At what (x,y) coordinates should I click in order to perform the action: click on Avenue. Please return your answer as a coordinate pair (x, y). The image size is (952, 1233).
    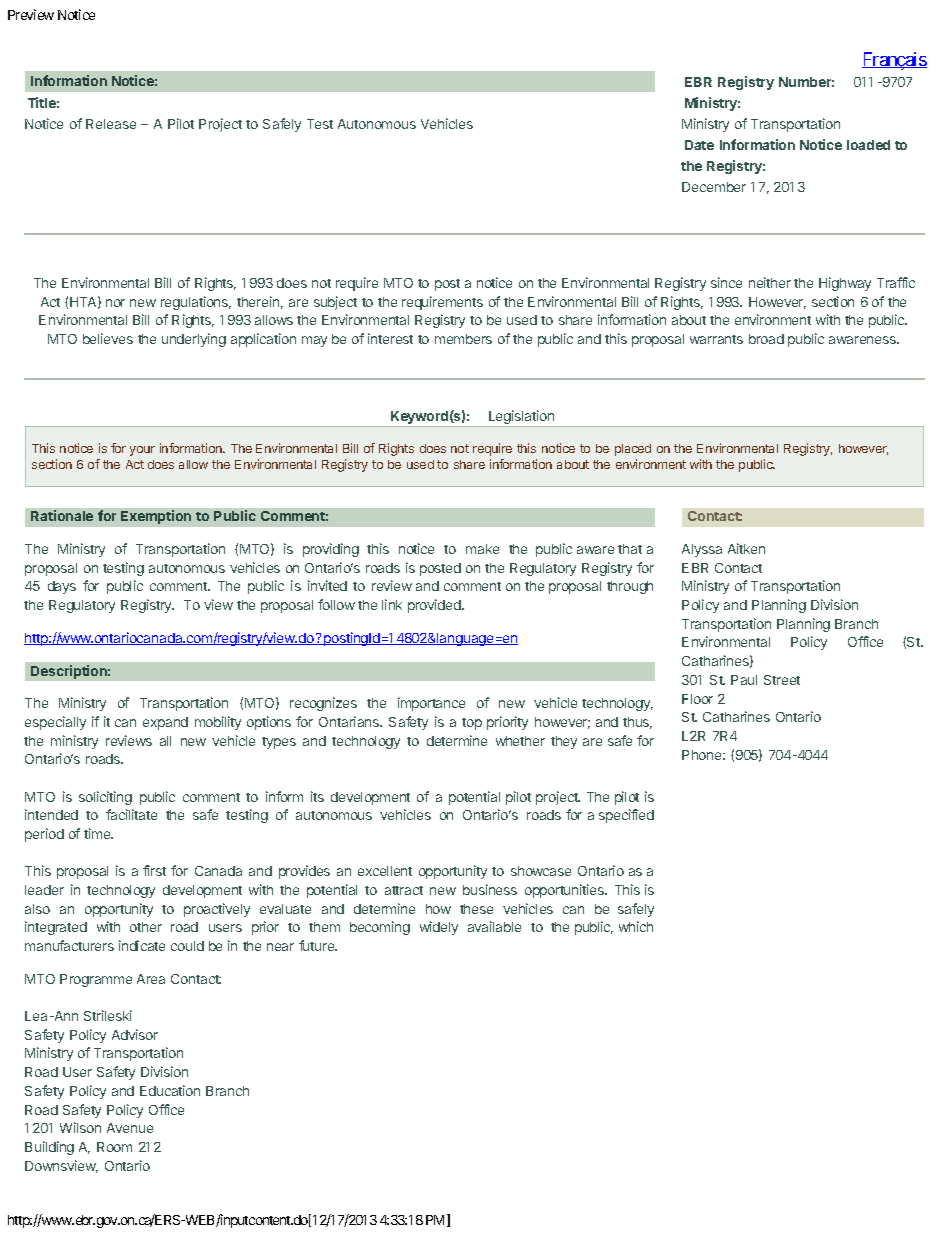
    Looking at the image, I should click on (130, 1128).
